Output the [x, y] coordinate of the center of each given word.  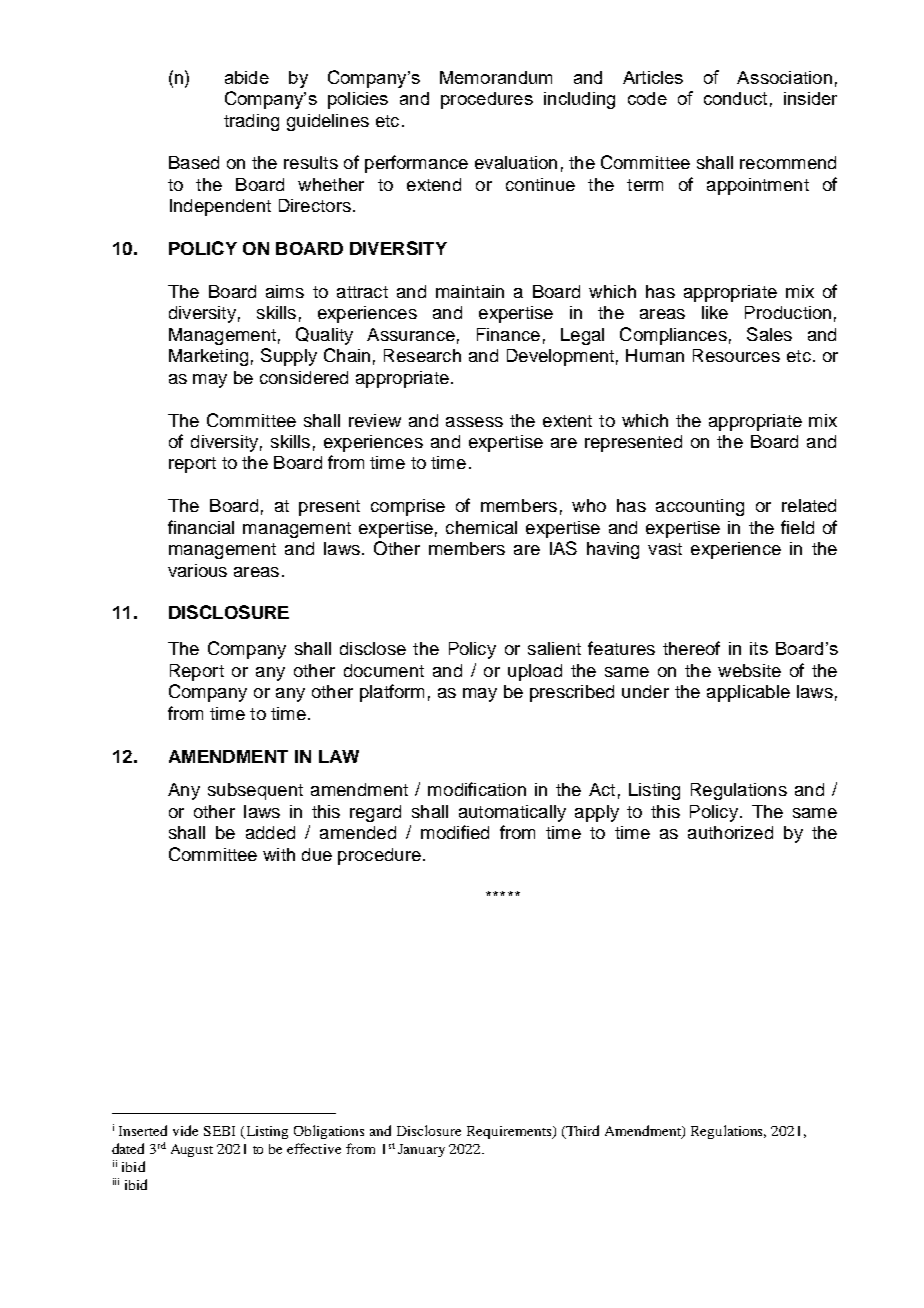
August [192, 1150]
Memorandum [496, 77]
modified [455, 832]
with [279, 854]
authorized [730, 832]
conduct [735, 98]
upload [535, 672]
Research [422, 355]
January [421, 1150]
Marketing [208, 357]
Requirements [510, 1132]
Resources [736, 355]
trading [251, 122]
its [759, 648]
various [197, 570]
